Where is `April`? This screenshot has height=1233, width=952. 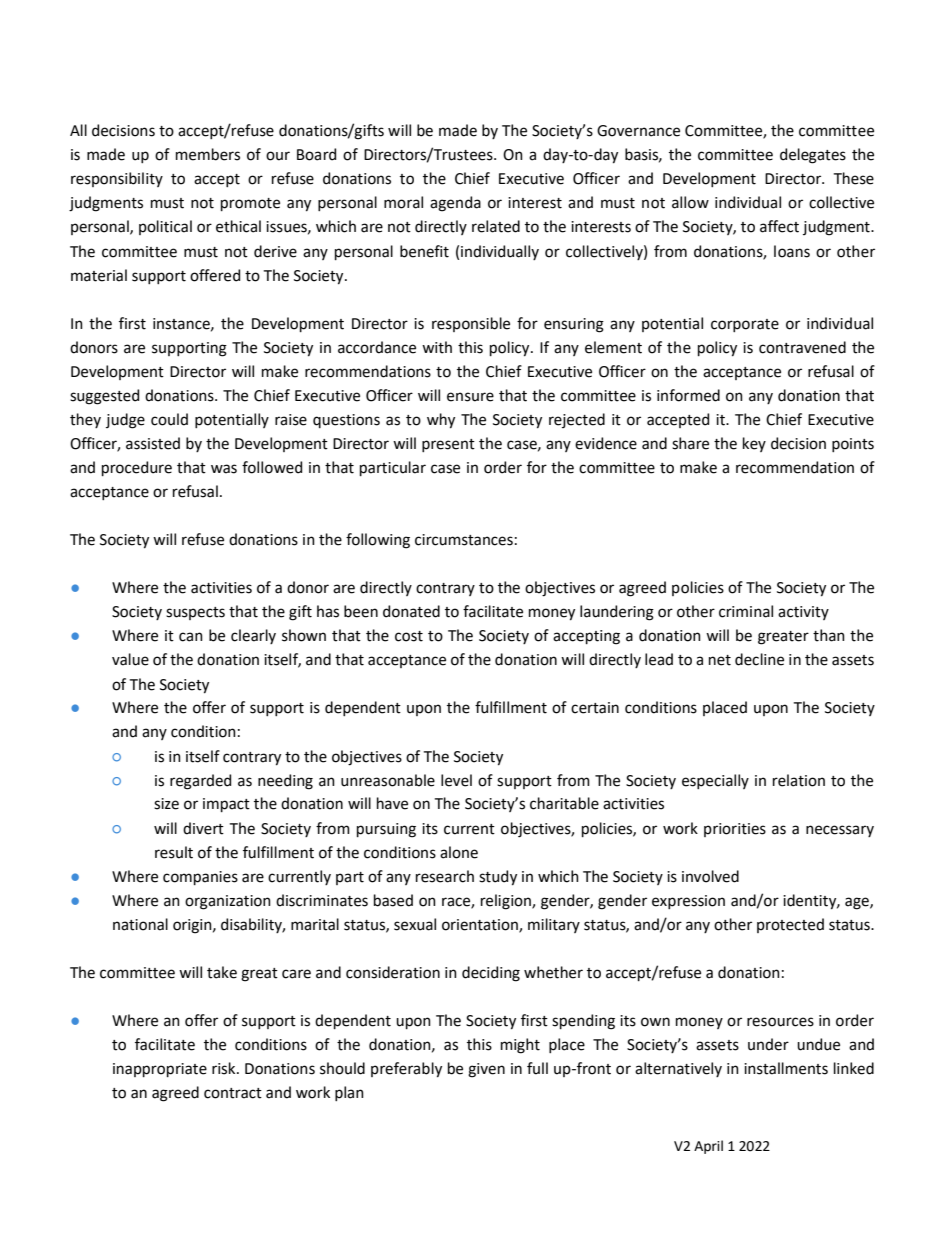 April is located at coordinates (708, 1147).
